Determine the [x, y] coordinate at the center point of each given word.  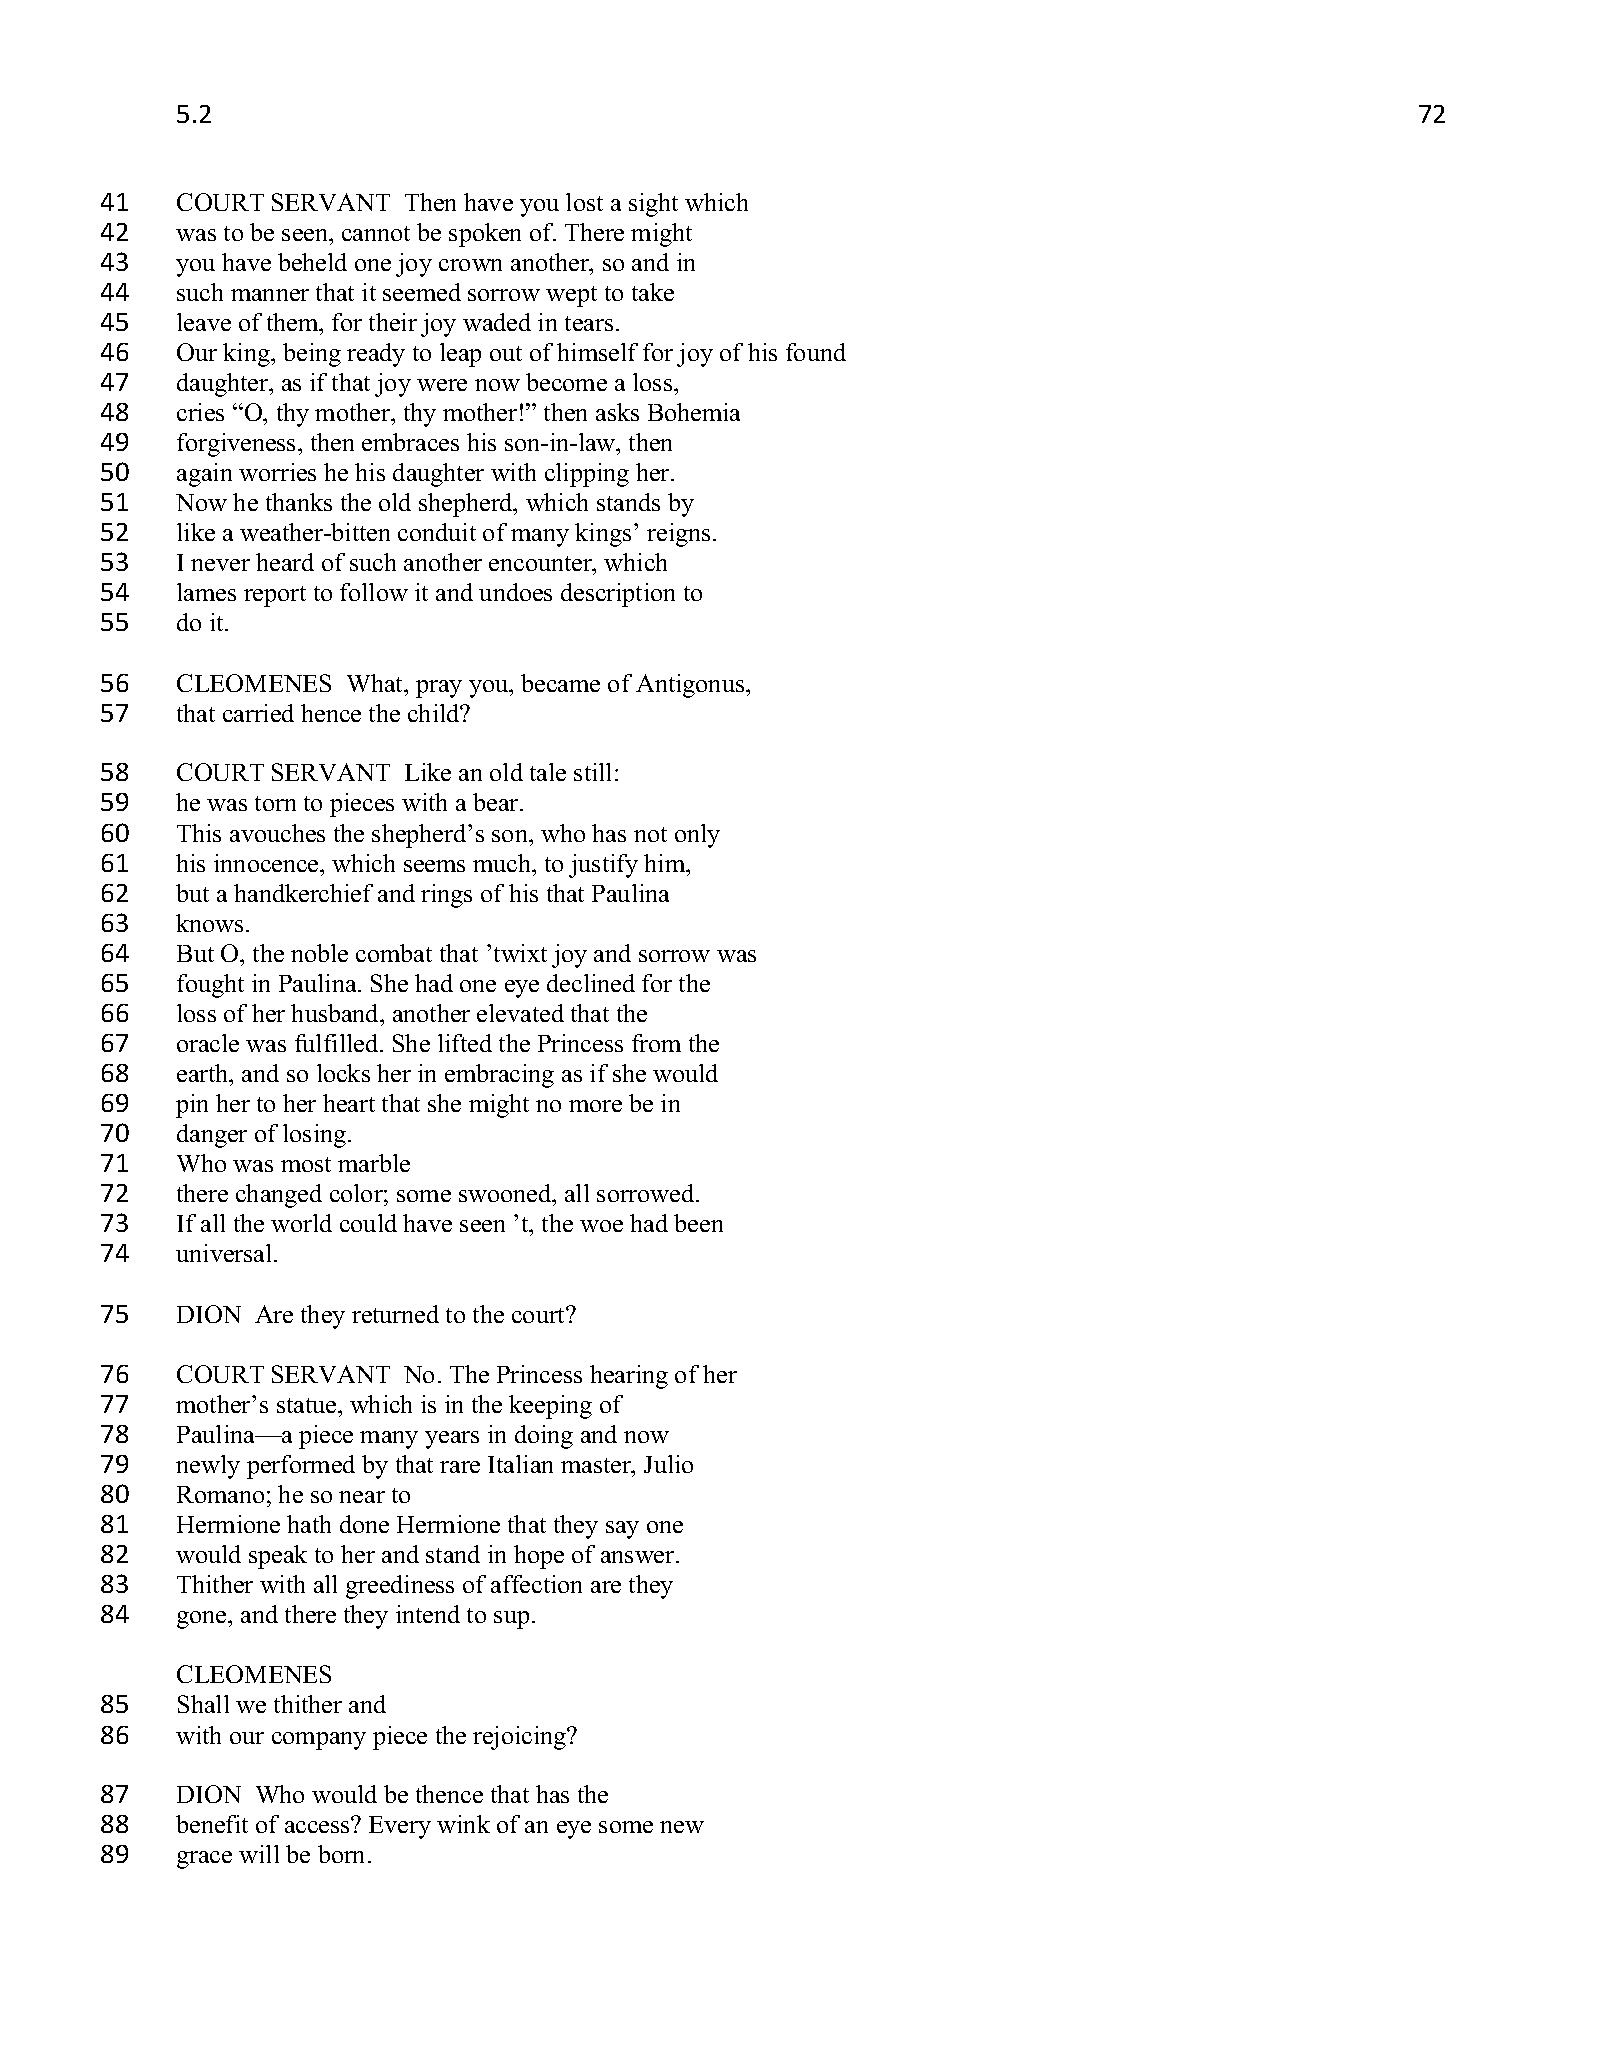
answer [639, 1557]
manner [270, 295]
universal [223, 1253]
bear [497, 802]
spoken [485, 235]
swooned [506, 1195]
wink [463, 1824]
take [653, 292]
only [697, 836]
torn [275, 803]
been [698, 1223]
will [259, 1854]
